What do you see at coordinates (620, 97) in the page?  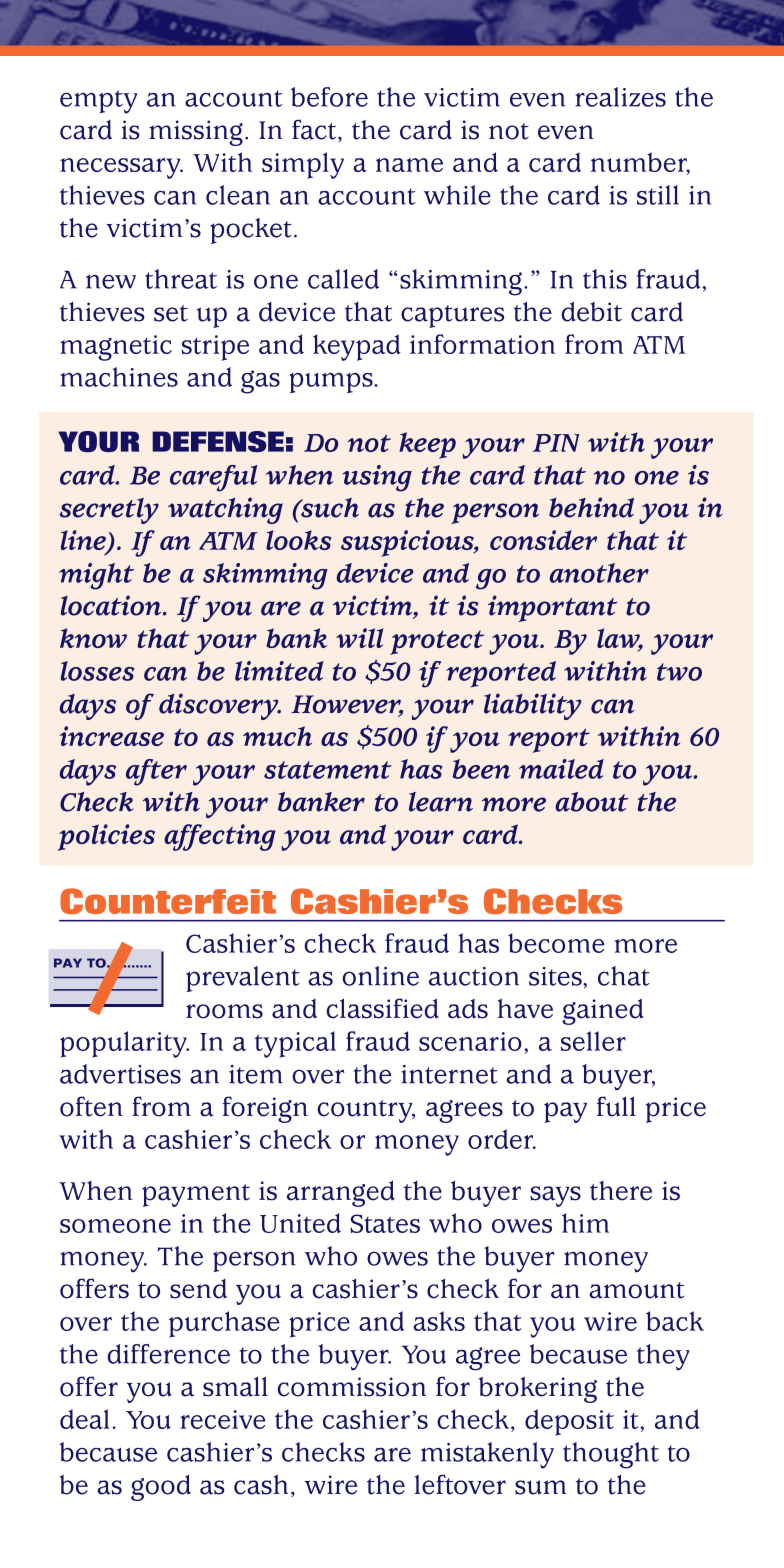 I see `realizes` at bounding box center [620, 97].
